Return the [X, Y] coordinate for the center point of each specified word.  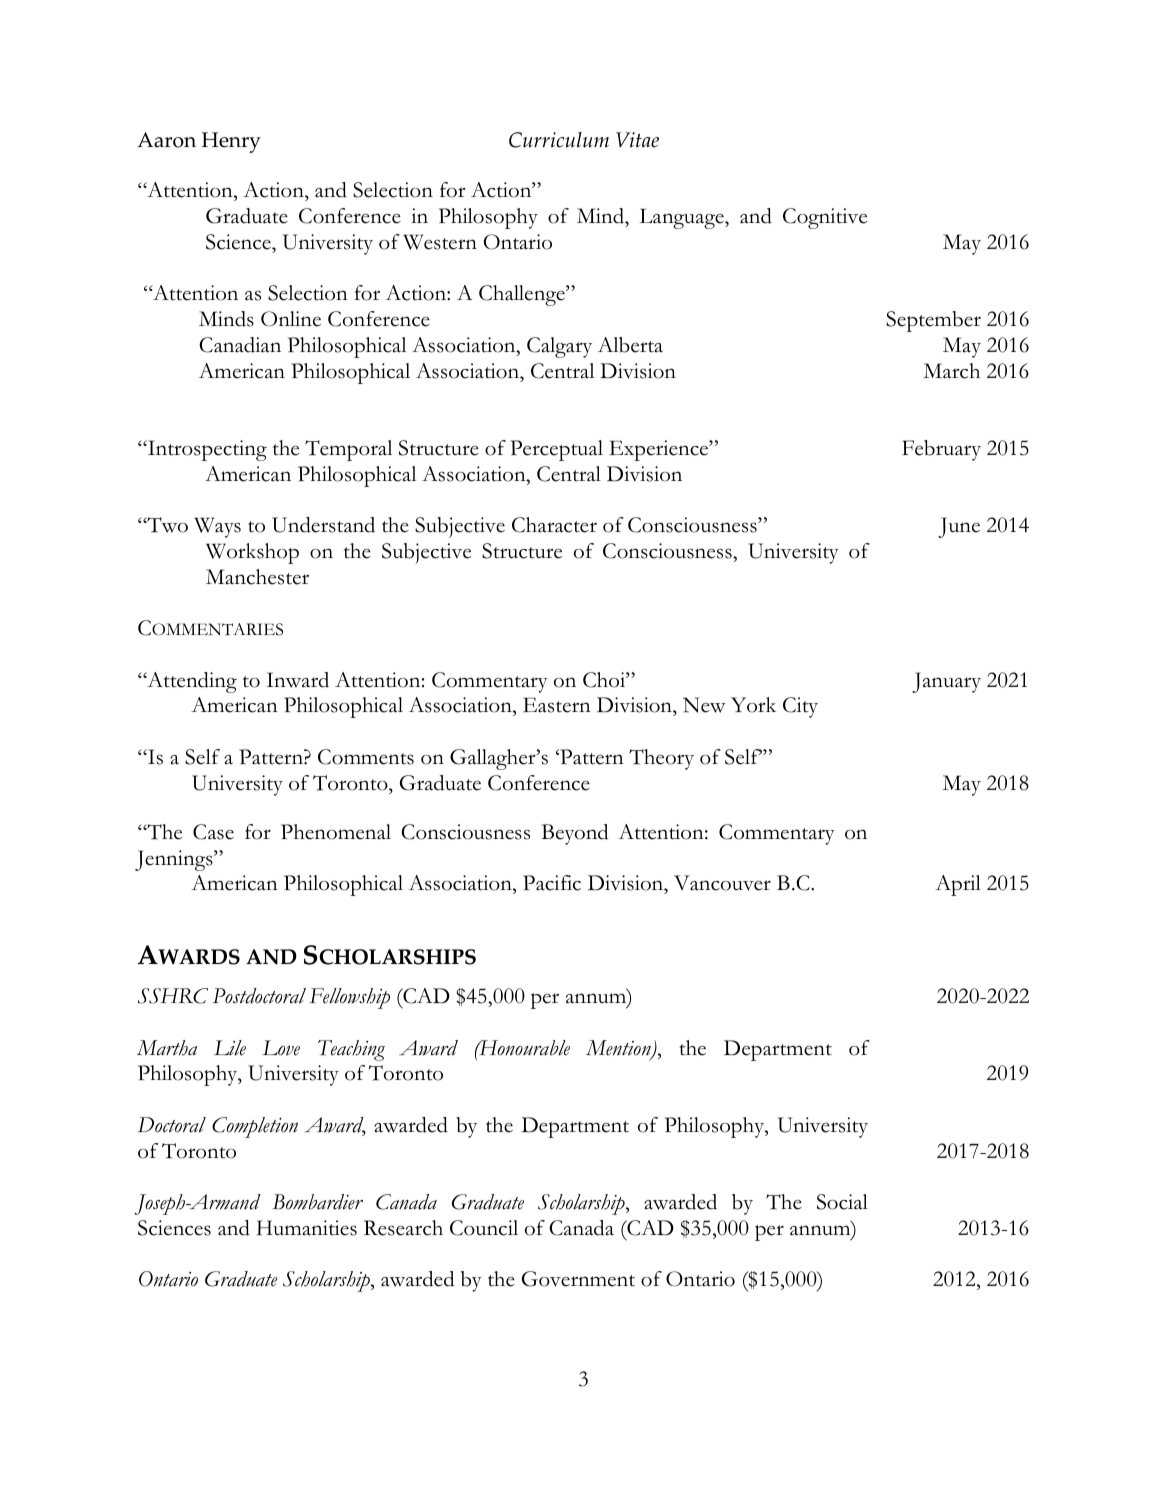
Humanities [307, 1228]
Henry [231, 142]
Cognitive [825, 218]
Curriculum [559, 140]
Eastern [557, 705]
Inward [297, 680]
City [800, 707]
